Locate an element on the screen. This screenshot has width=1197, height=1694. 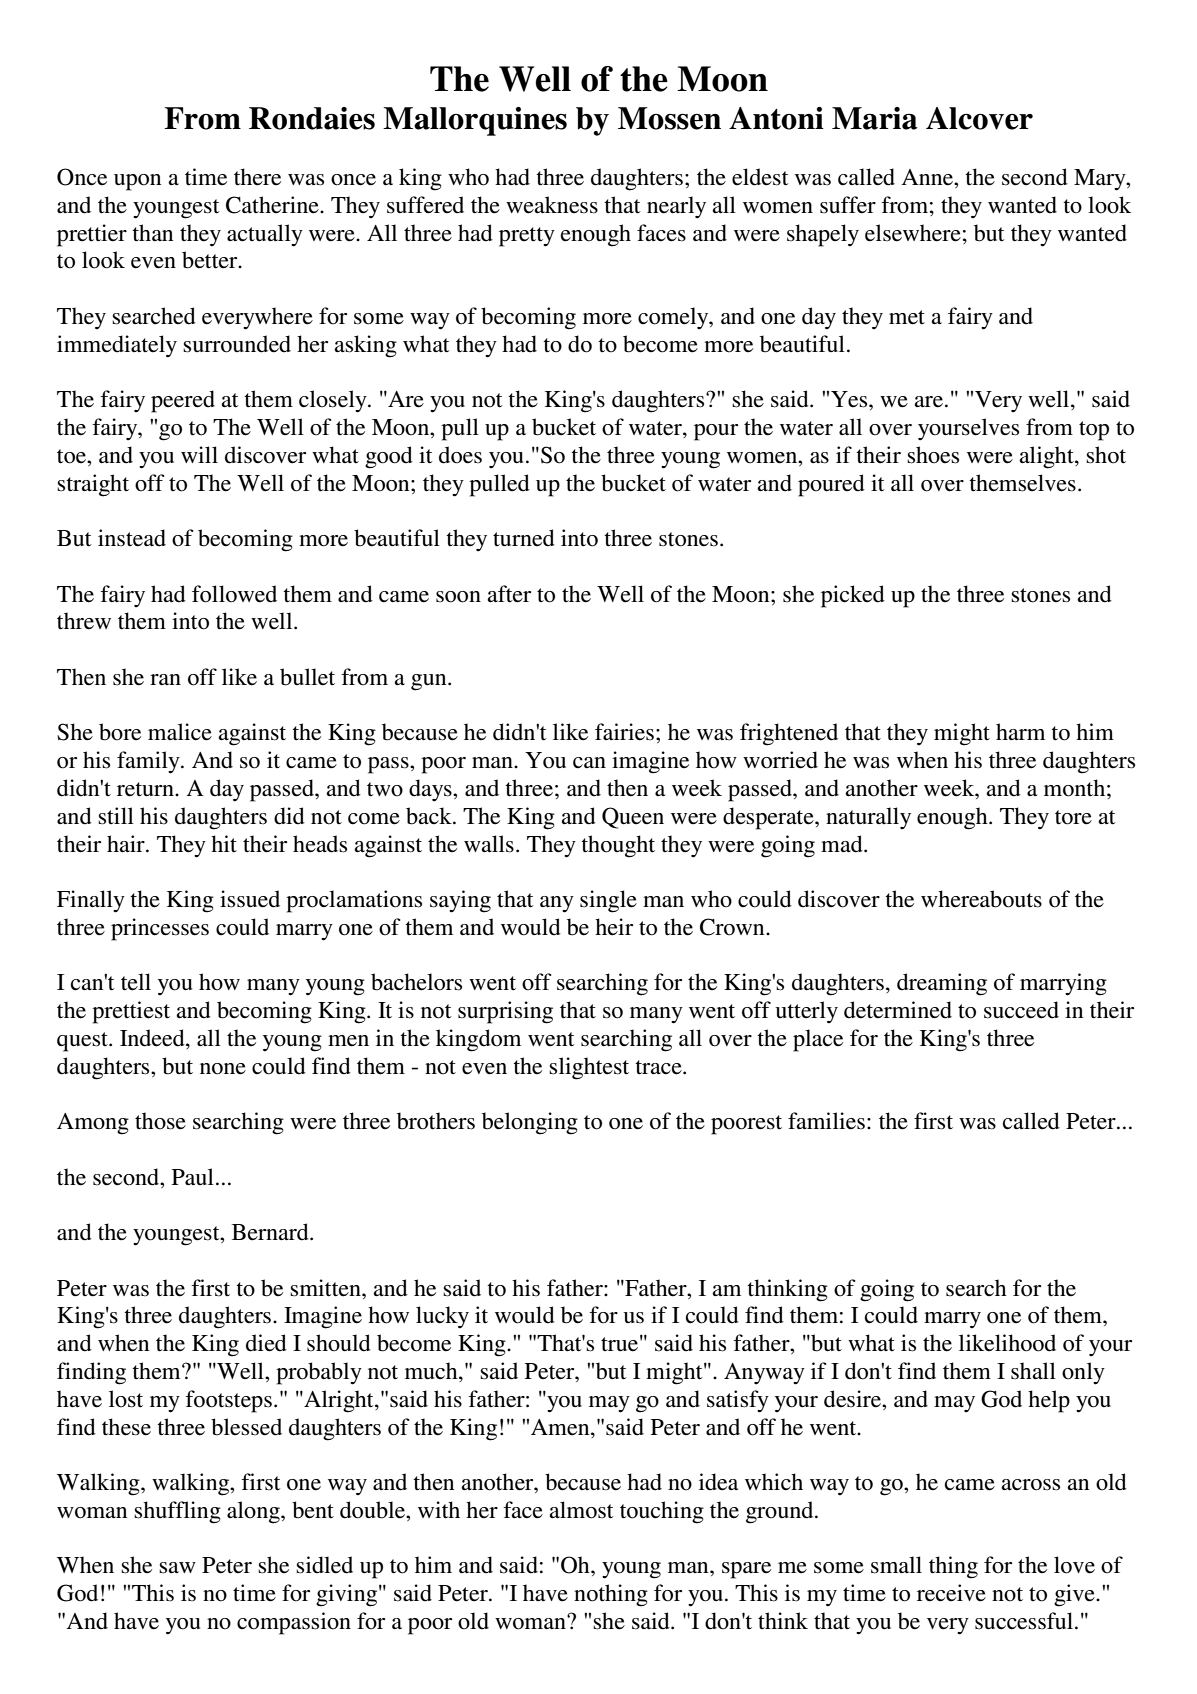
whereabouts is located at coordinates (981, 899).
